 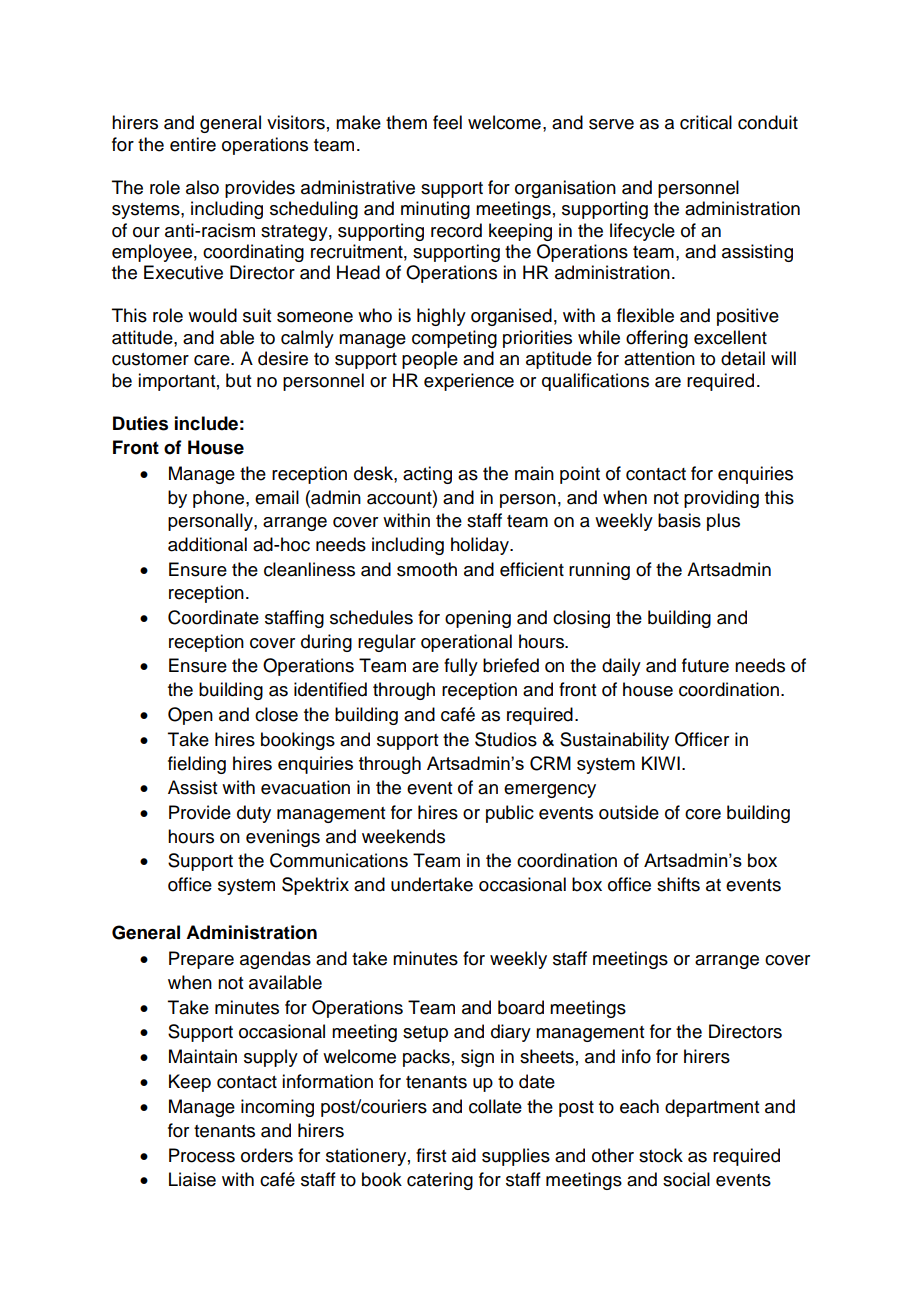 What do you see at coordinates (202, 1155) in the screenshot?
I see `Process` at bounding box center [202, 1155].
